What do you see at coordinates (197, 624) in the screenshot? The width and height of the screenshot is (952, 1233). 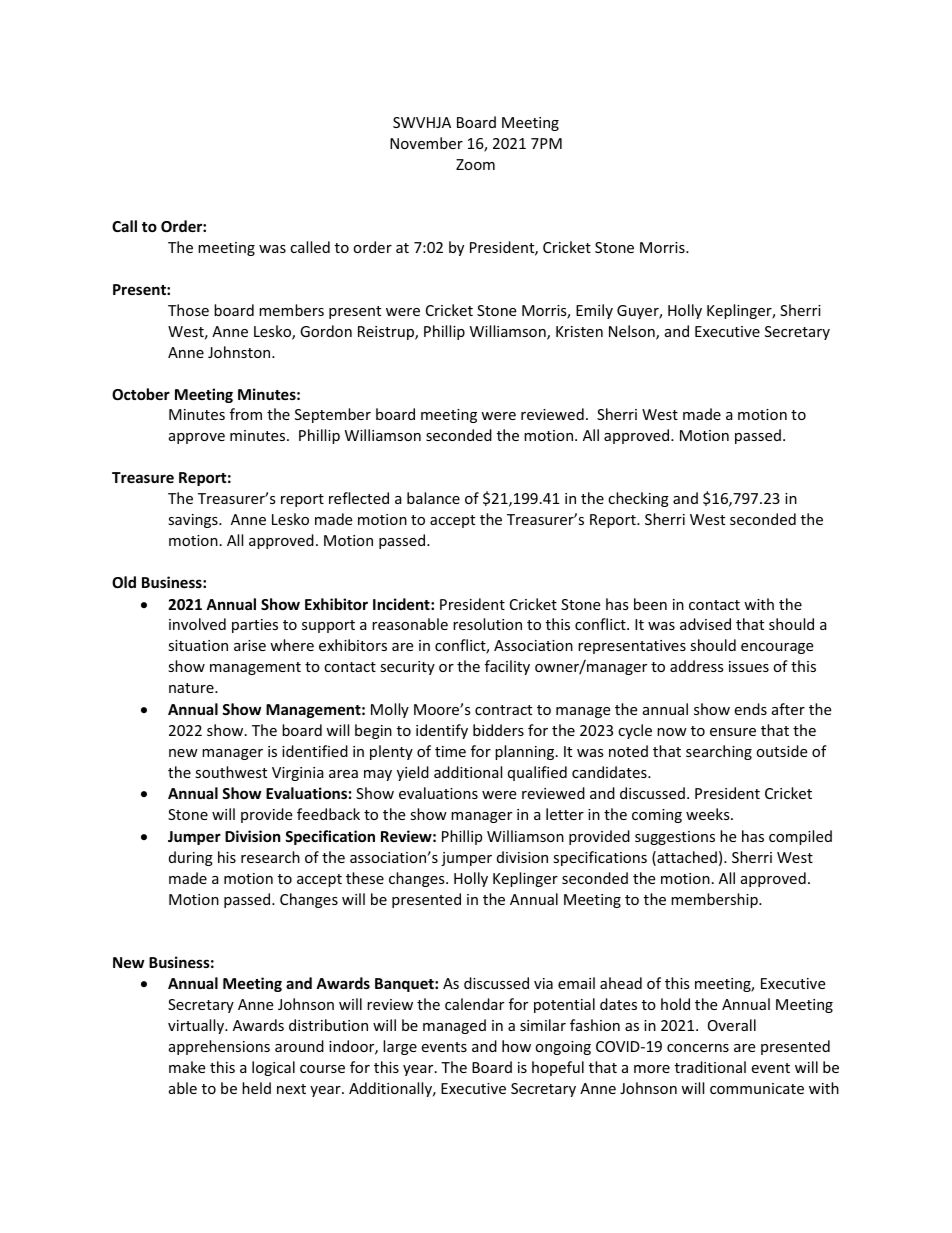 I see `involved` at bounding box center [197, 624].
